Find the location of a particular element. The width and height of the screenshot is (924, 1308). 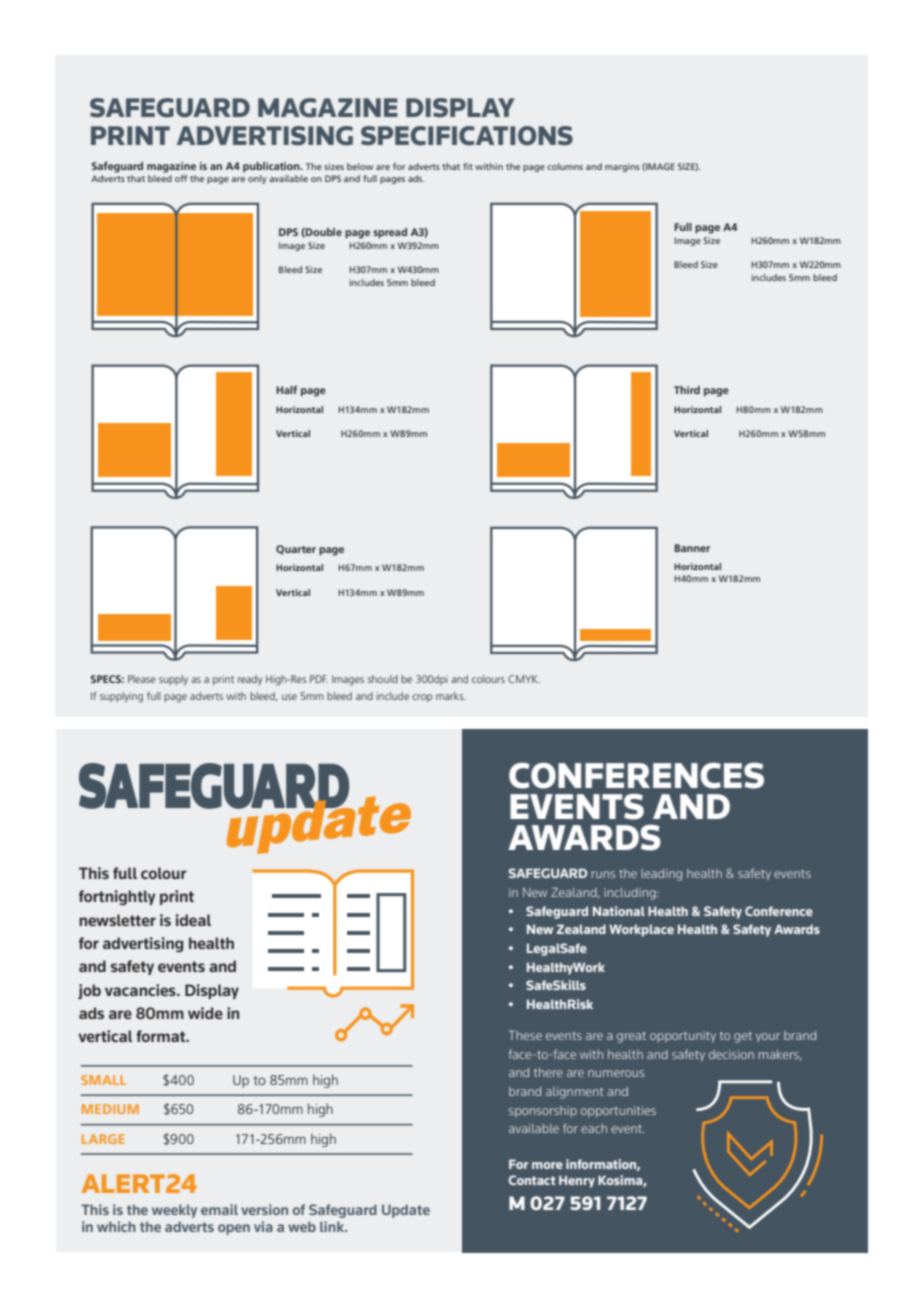

These is located at coordinates (525, 1035).
